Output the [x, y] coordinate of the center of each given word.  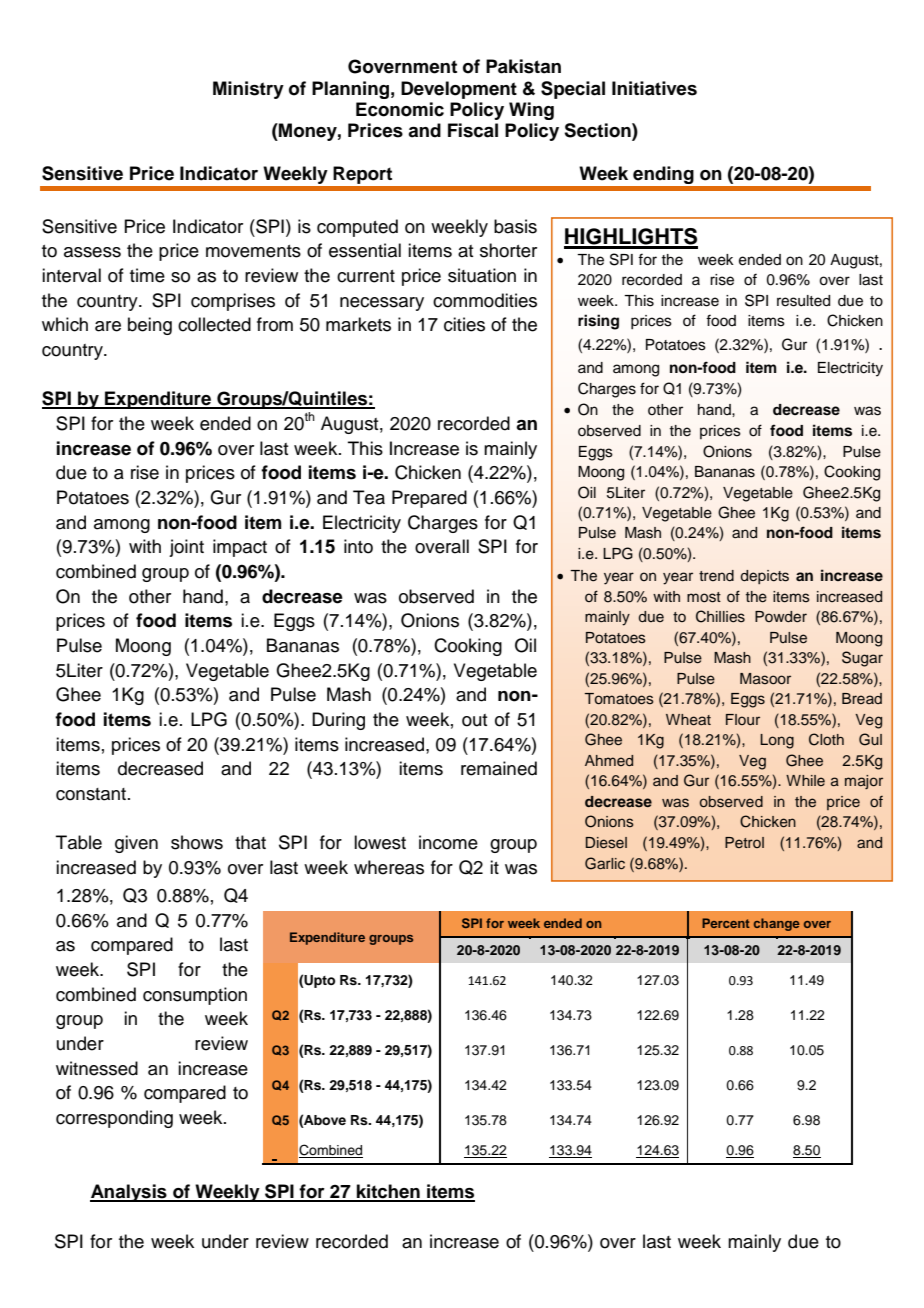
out [474, 720]
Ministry [248, 90]
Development [459, 90]
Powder [781, 617]
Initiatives [654, 88]
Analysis [129, 1193]
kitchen [388, 1192]
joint [186, 548]
